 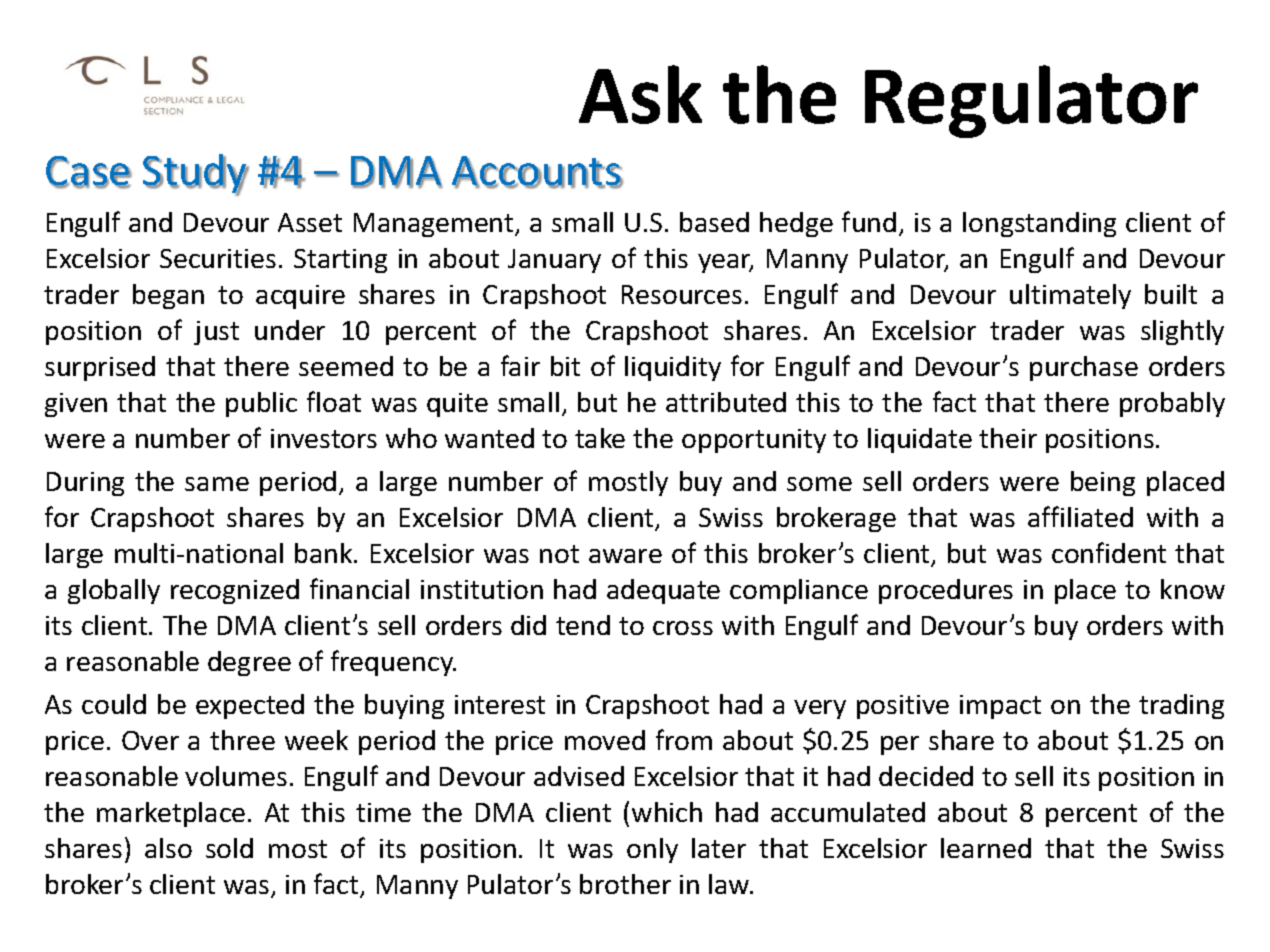 What do you see at coordinates (261, 404) in the document?
I see `public` at bounding box center [261, 404].
